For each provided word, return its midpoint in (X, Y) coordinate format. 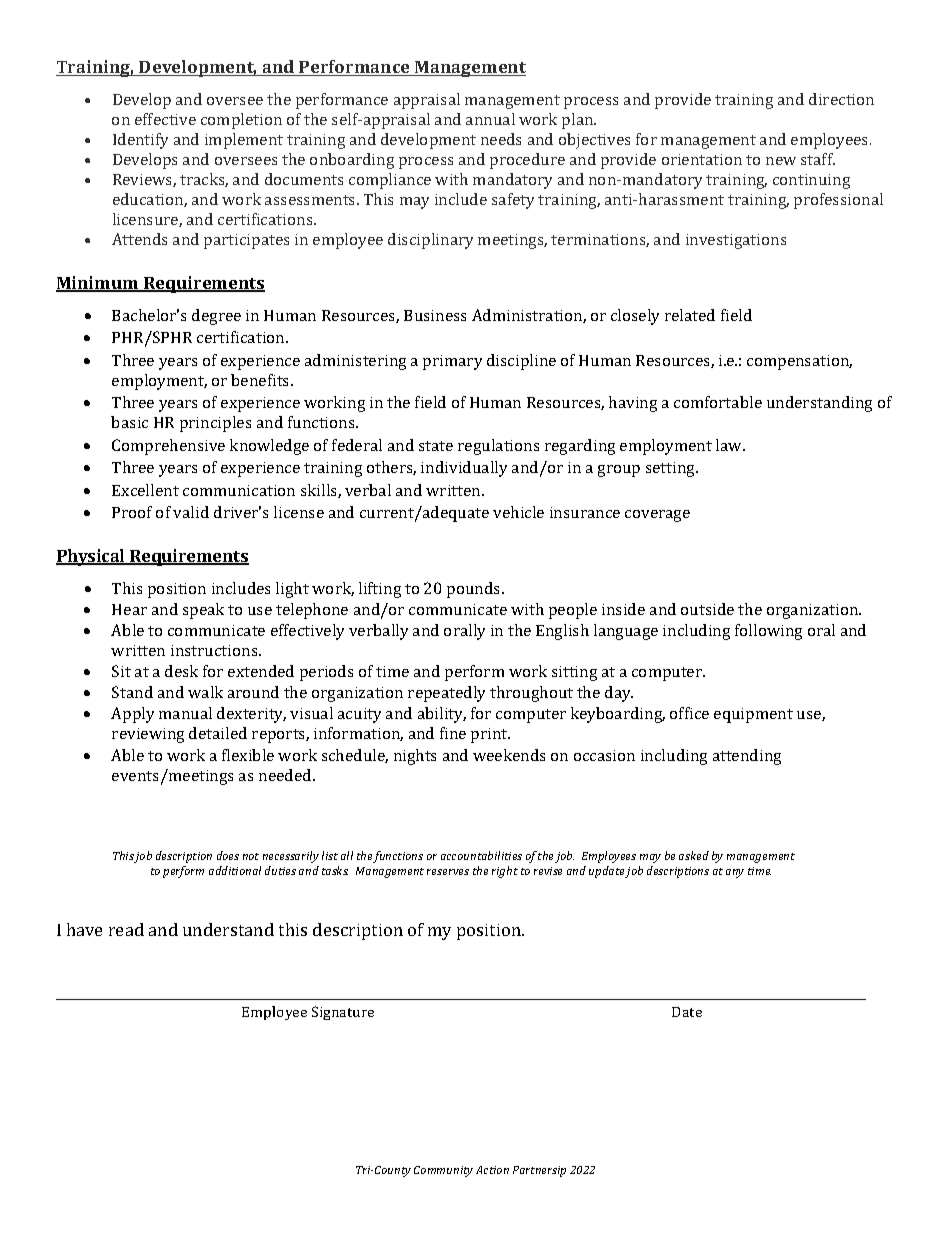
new (781, 161)
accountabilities (481, 855)
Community (443, 1171)
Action (492, 1170)
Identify (140, 141)
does (228, 855)
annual (490, 119)
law (730, 445)
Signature (343, 1013)
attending (747, 757)
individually (464, 469)
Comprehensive (168, 447)
